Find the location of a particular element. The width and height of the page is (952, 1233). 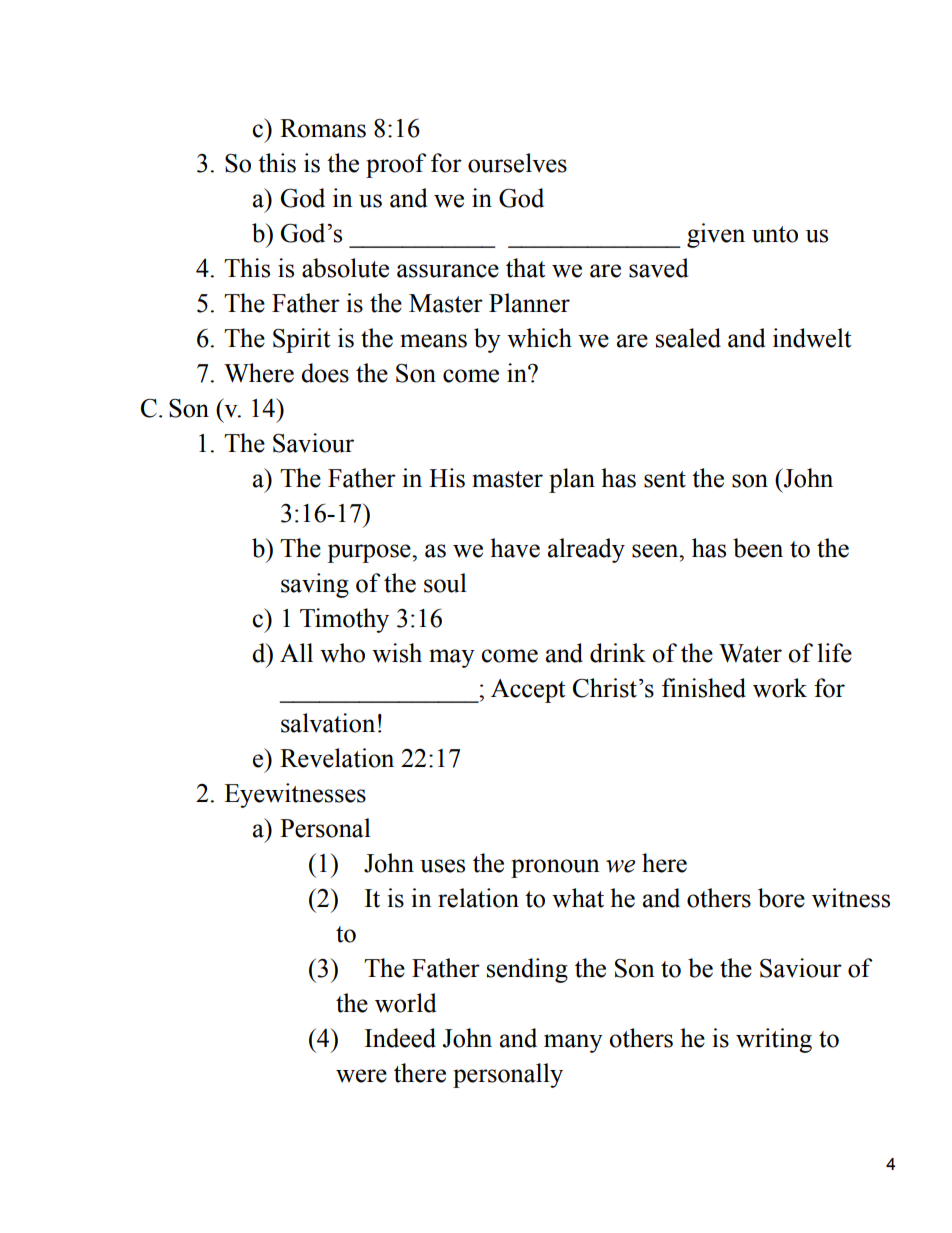

were is located at coordinates (361, 1076).
